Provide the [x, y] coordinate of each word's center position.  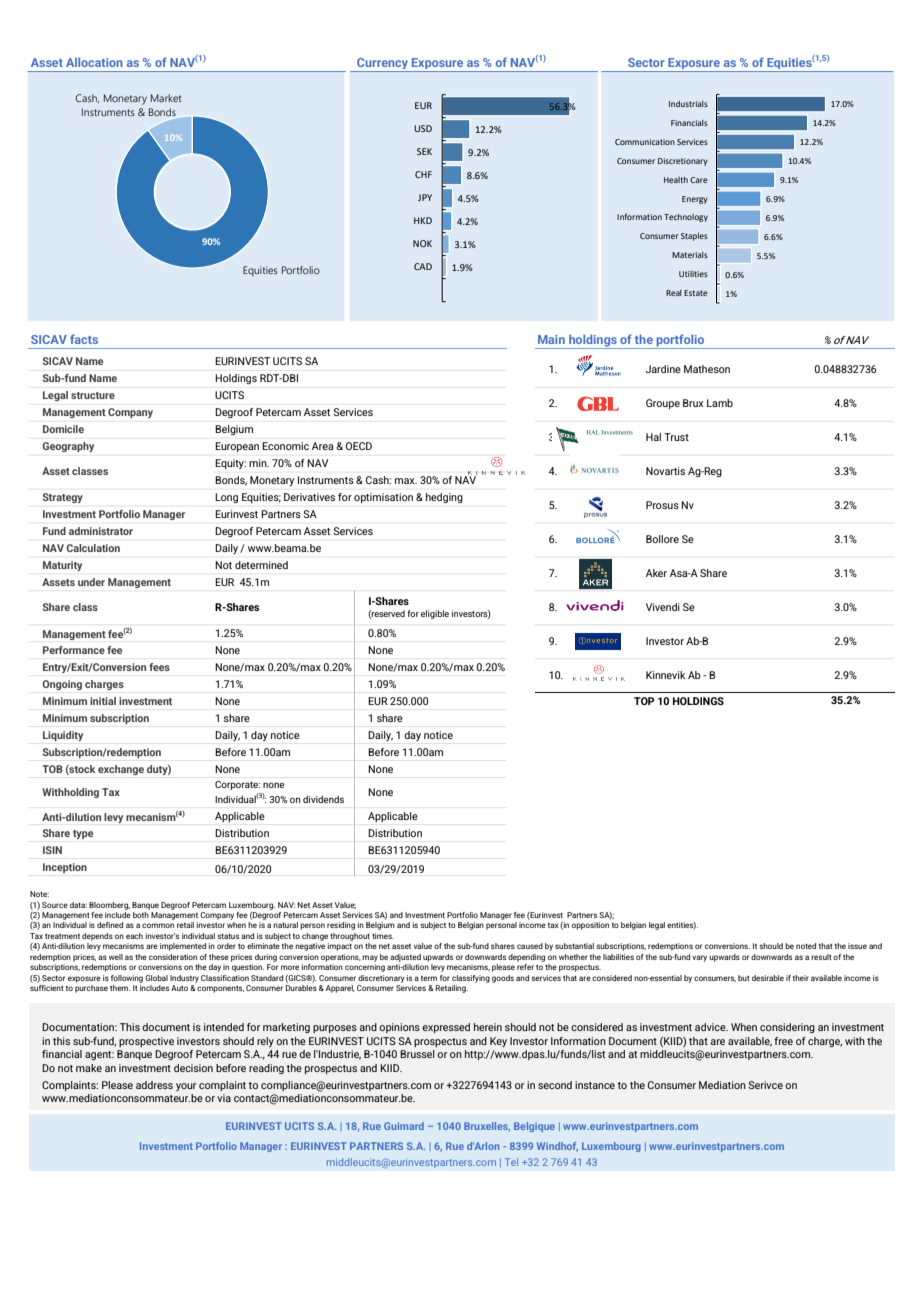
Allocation [94, 62]
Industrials [688, 104]
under [91, 582]
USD [423, 128]
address [154, 1085]
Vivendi [663, 607]
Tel [511, 1162]
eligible [435, 614]
